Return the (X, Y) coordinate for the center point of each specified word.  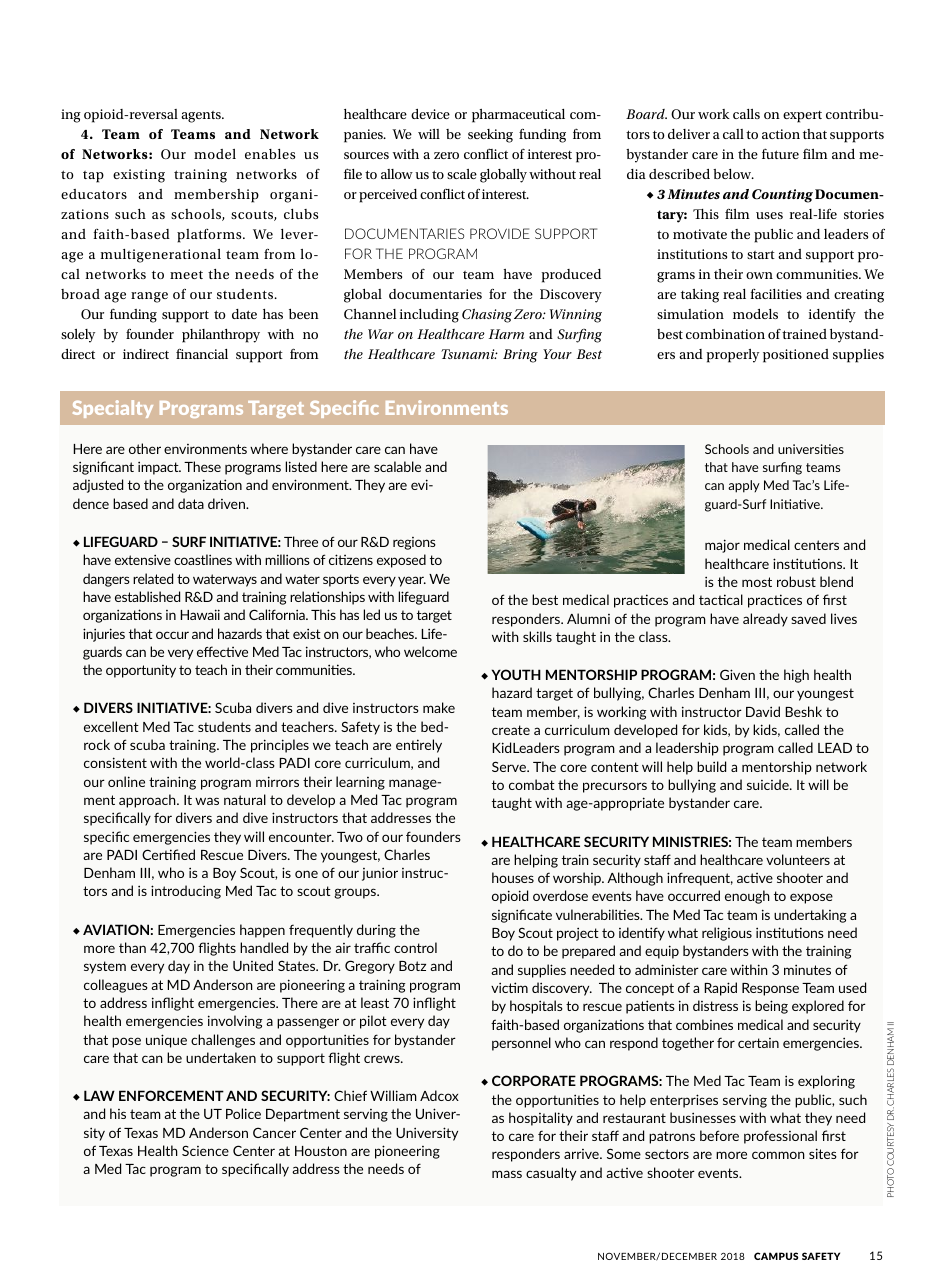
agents (202, 117)
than (132, 947)
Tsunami (469, 354)
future (780, 153)
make (439, 707)
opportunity (141, 671)
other (145, 448)
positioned (796, 356)
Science (205, 1150)
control (415, 947)
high (796, 676)
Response (770, 989)
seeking (490, 136)
